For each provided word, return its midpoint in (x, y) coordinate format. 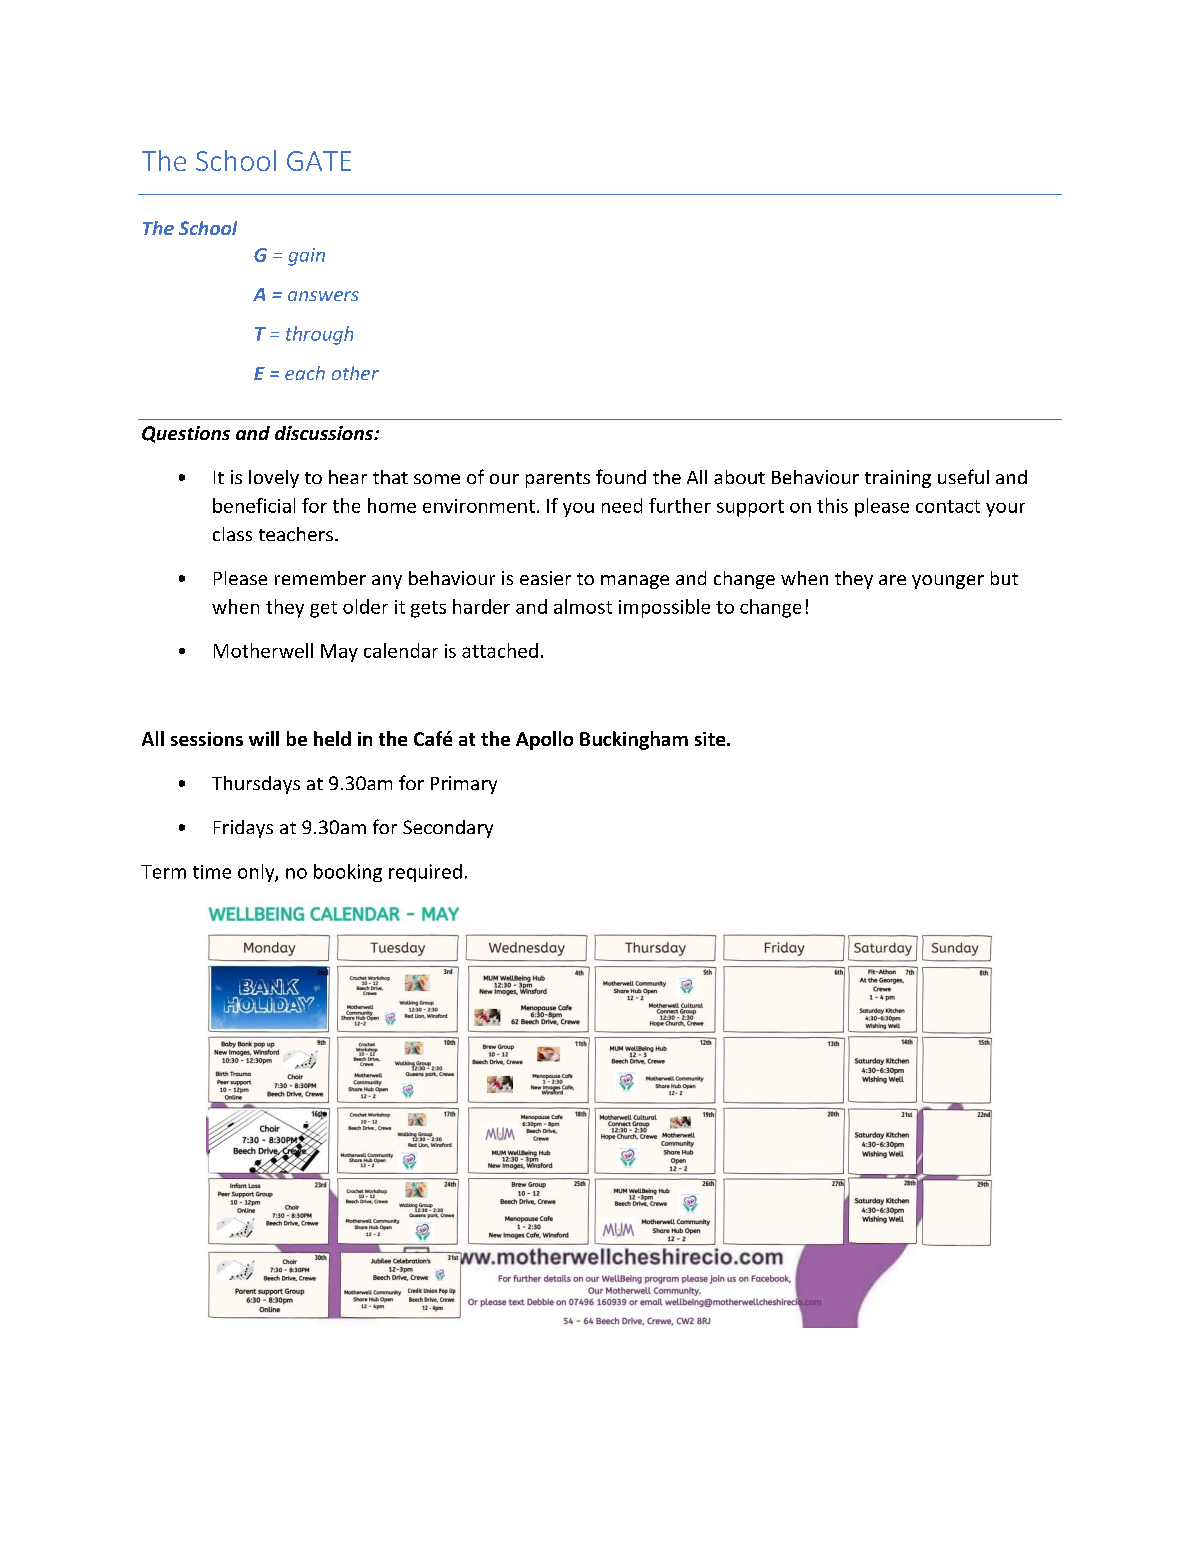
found (621, 476)
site (711, 739)
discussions (325, 433)
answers (323, 296)
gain (306, 257)
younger (948, 582)
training (898, 479)
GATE (319, 161)
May (339, 653)
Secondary (448, 829)
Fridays (243, 829)
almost (583, 606)
